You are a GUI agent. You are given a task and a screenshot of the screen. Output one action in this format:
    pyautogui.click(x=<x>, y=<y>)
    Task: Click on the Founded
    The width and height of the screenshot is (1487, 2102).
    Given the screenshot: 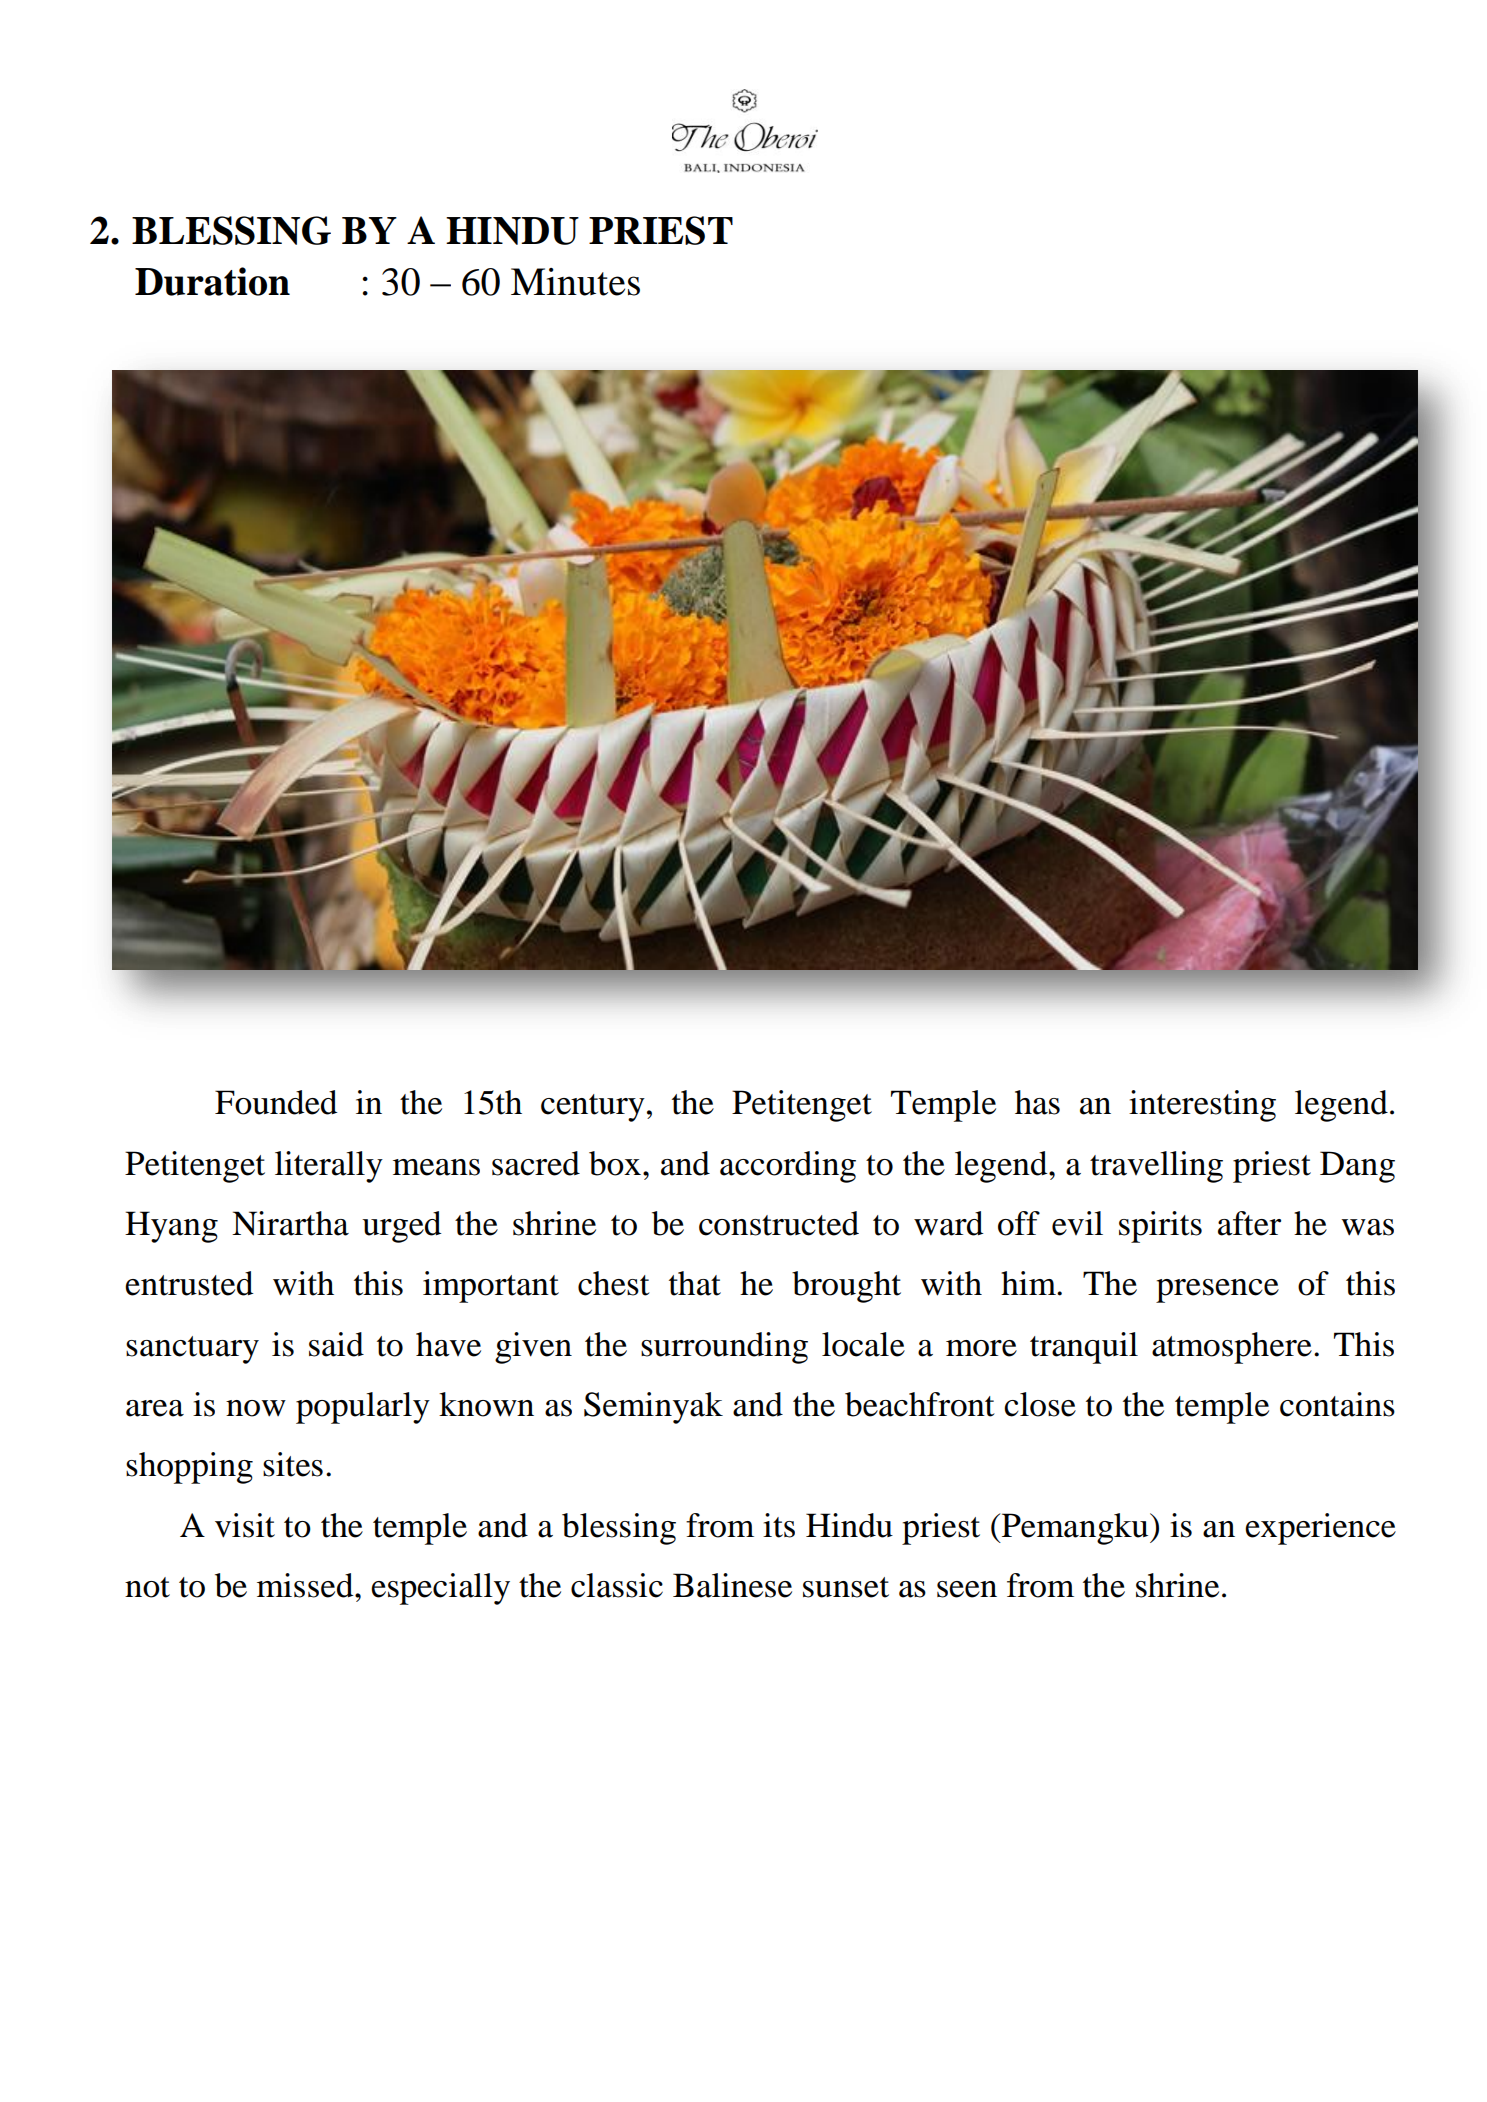 What is the action you would take?
    pyautogui.click(x=276, y=1102)
